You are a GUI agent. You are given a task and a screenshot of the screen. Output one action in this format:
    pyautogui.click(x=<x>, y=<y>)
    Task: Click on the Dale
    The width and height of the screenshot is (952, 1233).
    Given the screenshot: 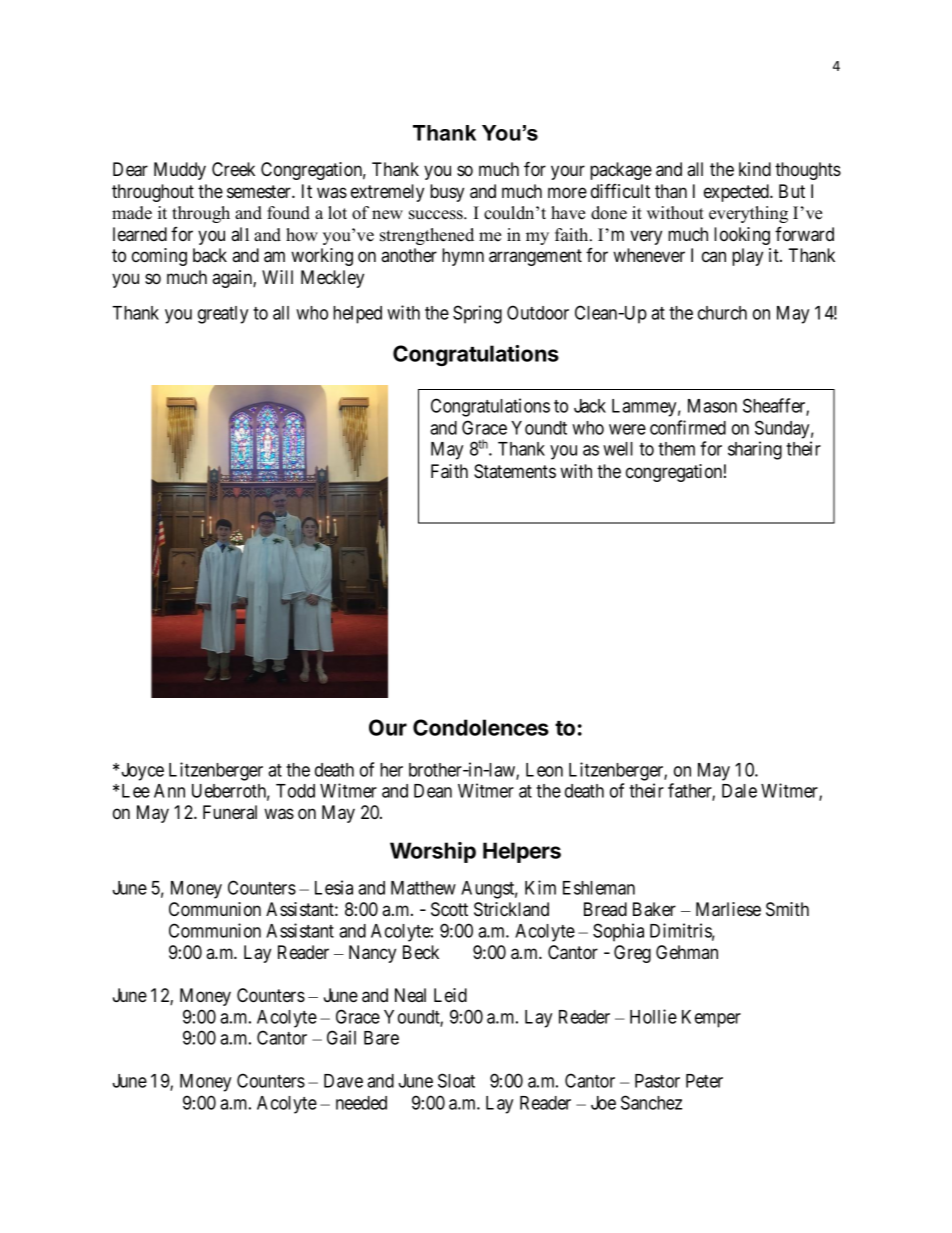 What is the action you would take?
    pyautogui.click(x=739, y=791)
